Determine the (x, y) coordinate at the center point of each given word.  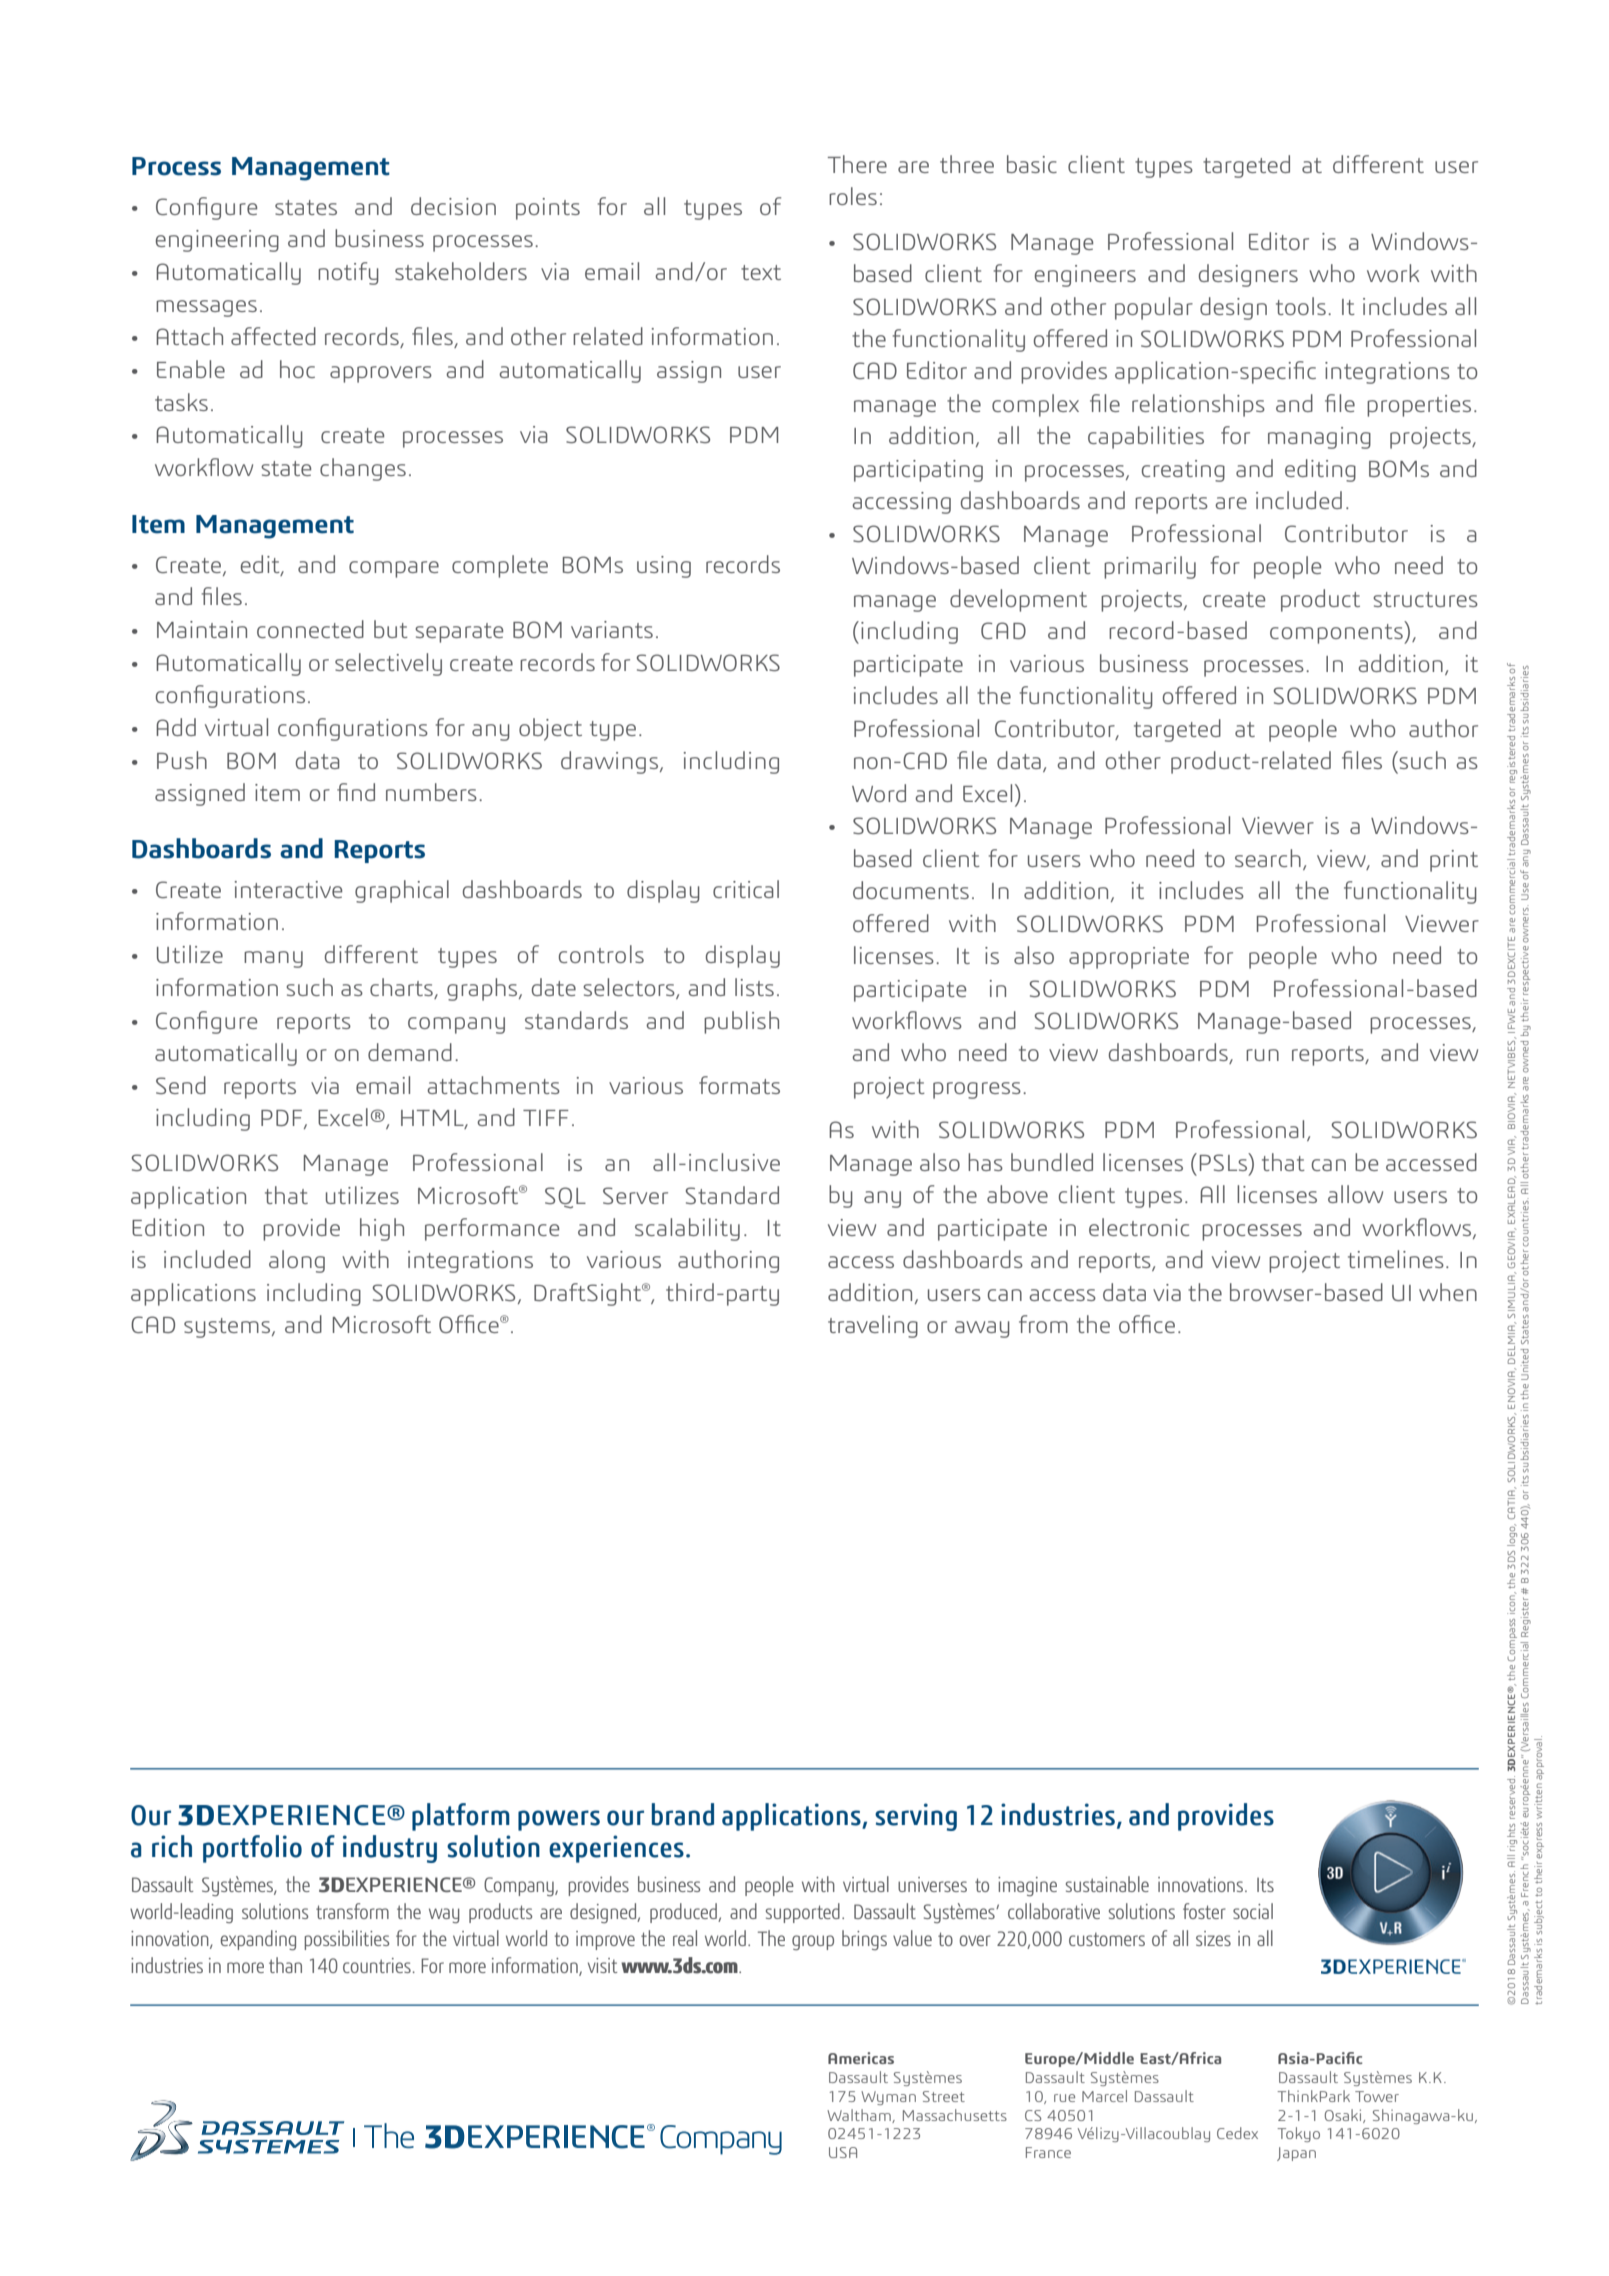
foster (1204, 1911)
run (1262, 1055)
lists (754, 987)
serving (916, 1817)
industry (390, 1849)
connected (310, 629)
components (1337, 634)
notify (348, 273)
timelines (1396, 1259)
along (297, 1261)
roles (853, 196)
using (664, 567)
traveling (873, 1326)
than (285, 1965)
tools (1301, 306)
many (273, 959)
